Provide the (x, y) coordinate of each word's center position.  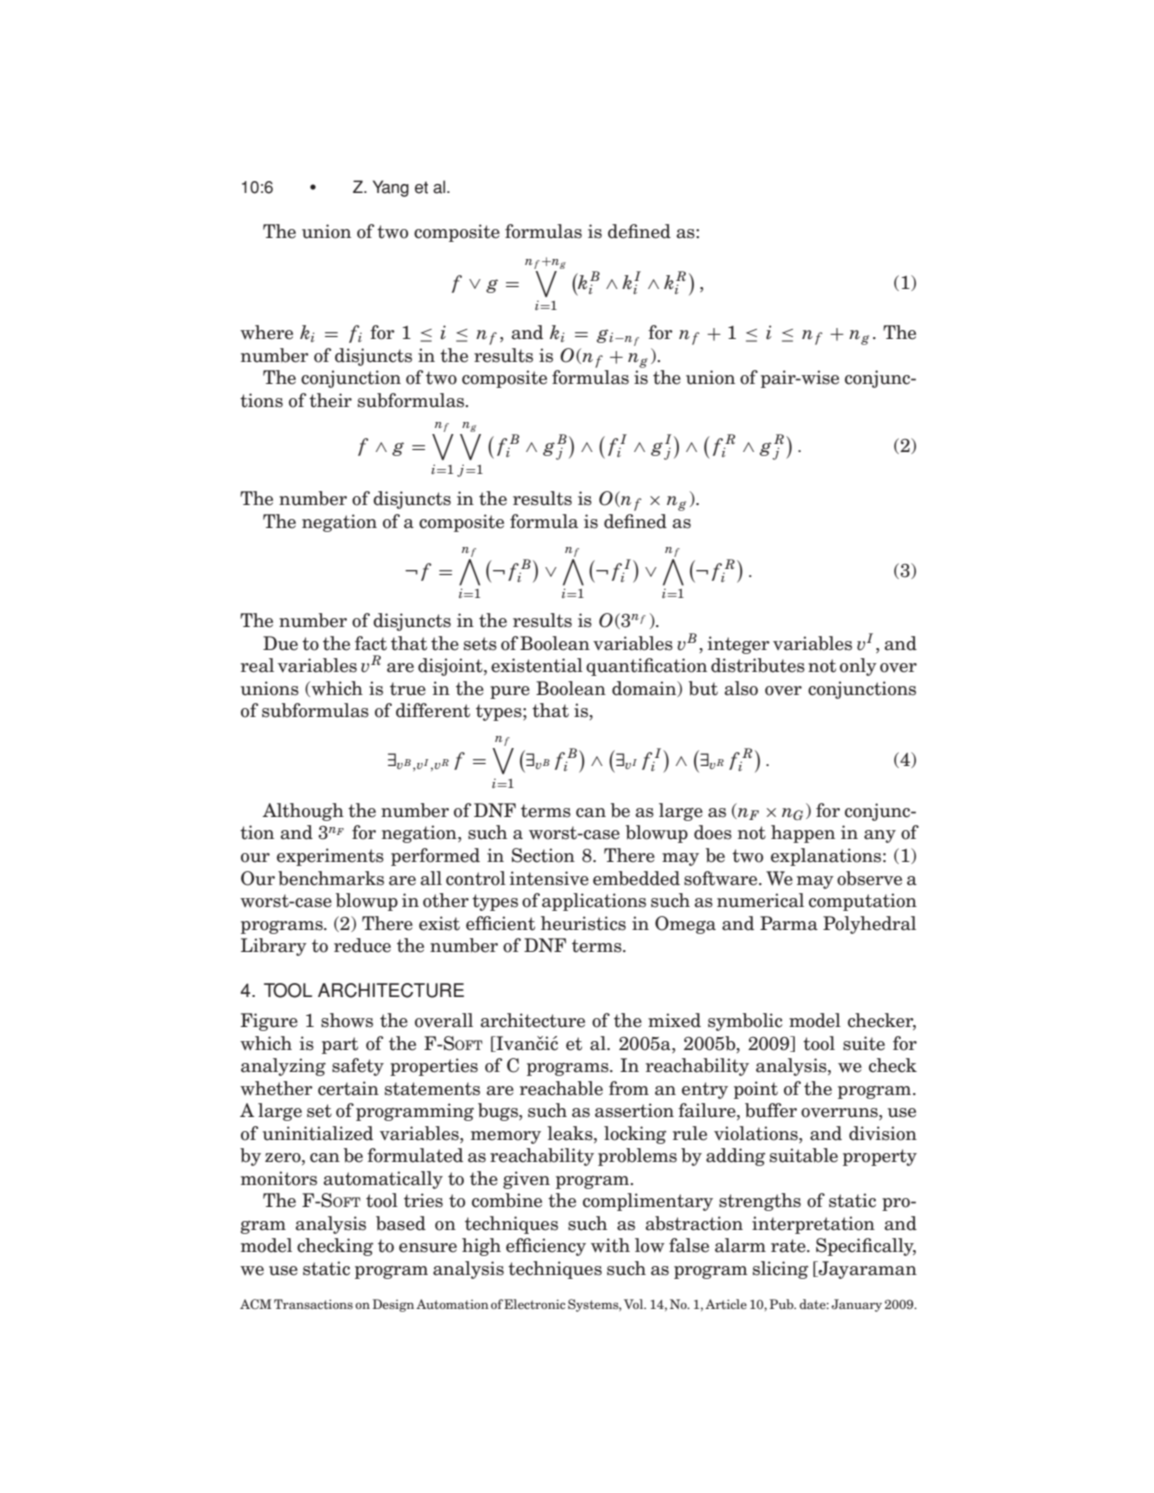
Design (393, 1305)
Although (303, 812)
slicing (780, 1270)
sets (480, 644)
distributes (758, 665)
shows (347, 1020)
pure (510, 692)
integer (739, 645)
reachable (561, 1088)
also (741, 688)
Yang (391, 188)
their (330, 400)
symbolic (745, 1022)
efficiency (546, 1247)
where (266, 332)
